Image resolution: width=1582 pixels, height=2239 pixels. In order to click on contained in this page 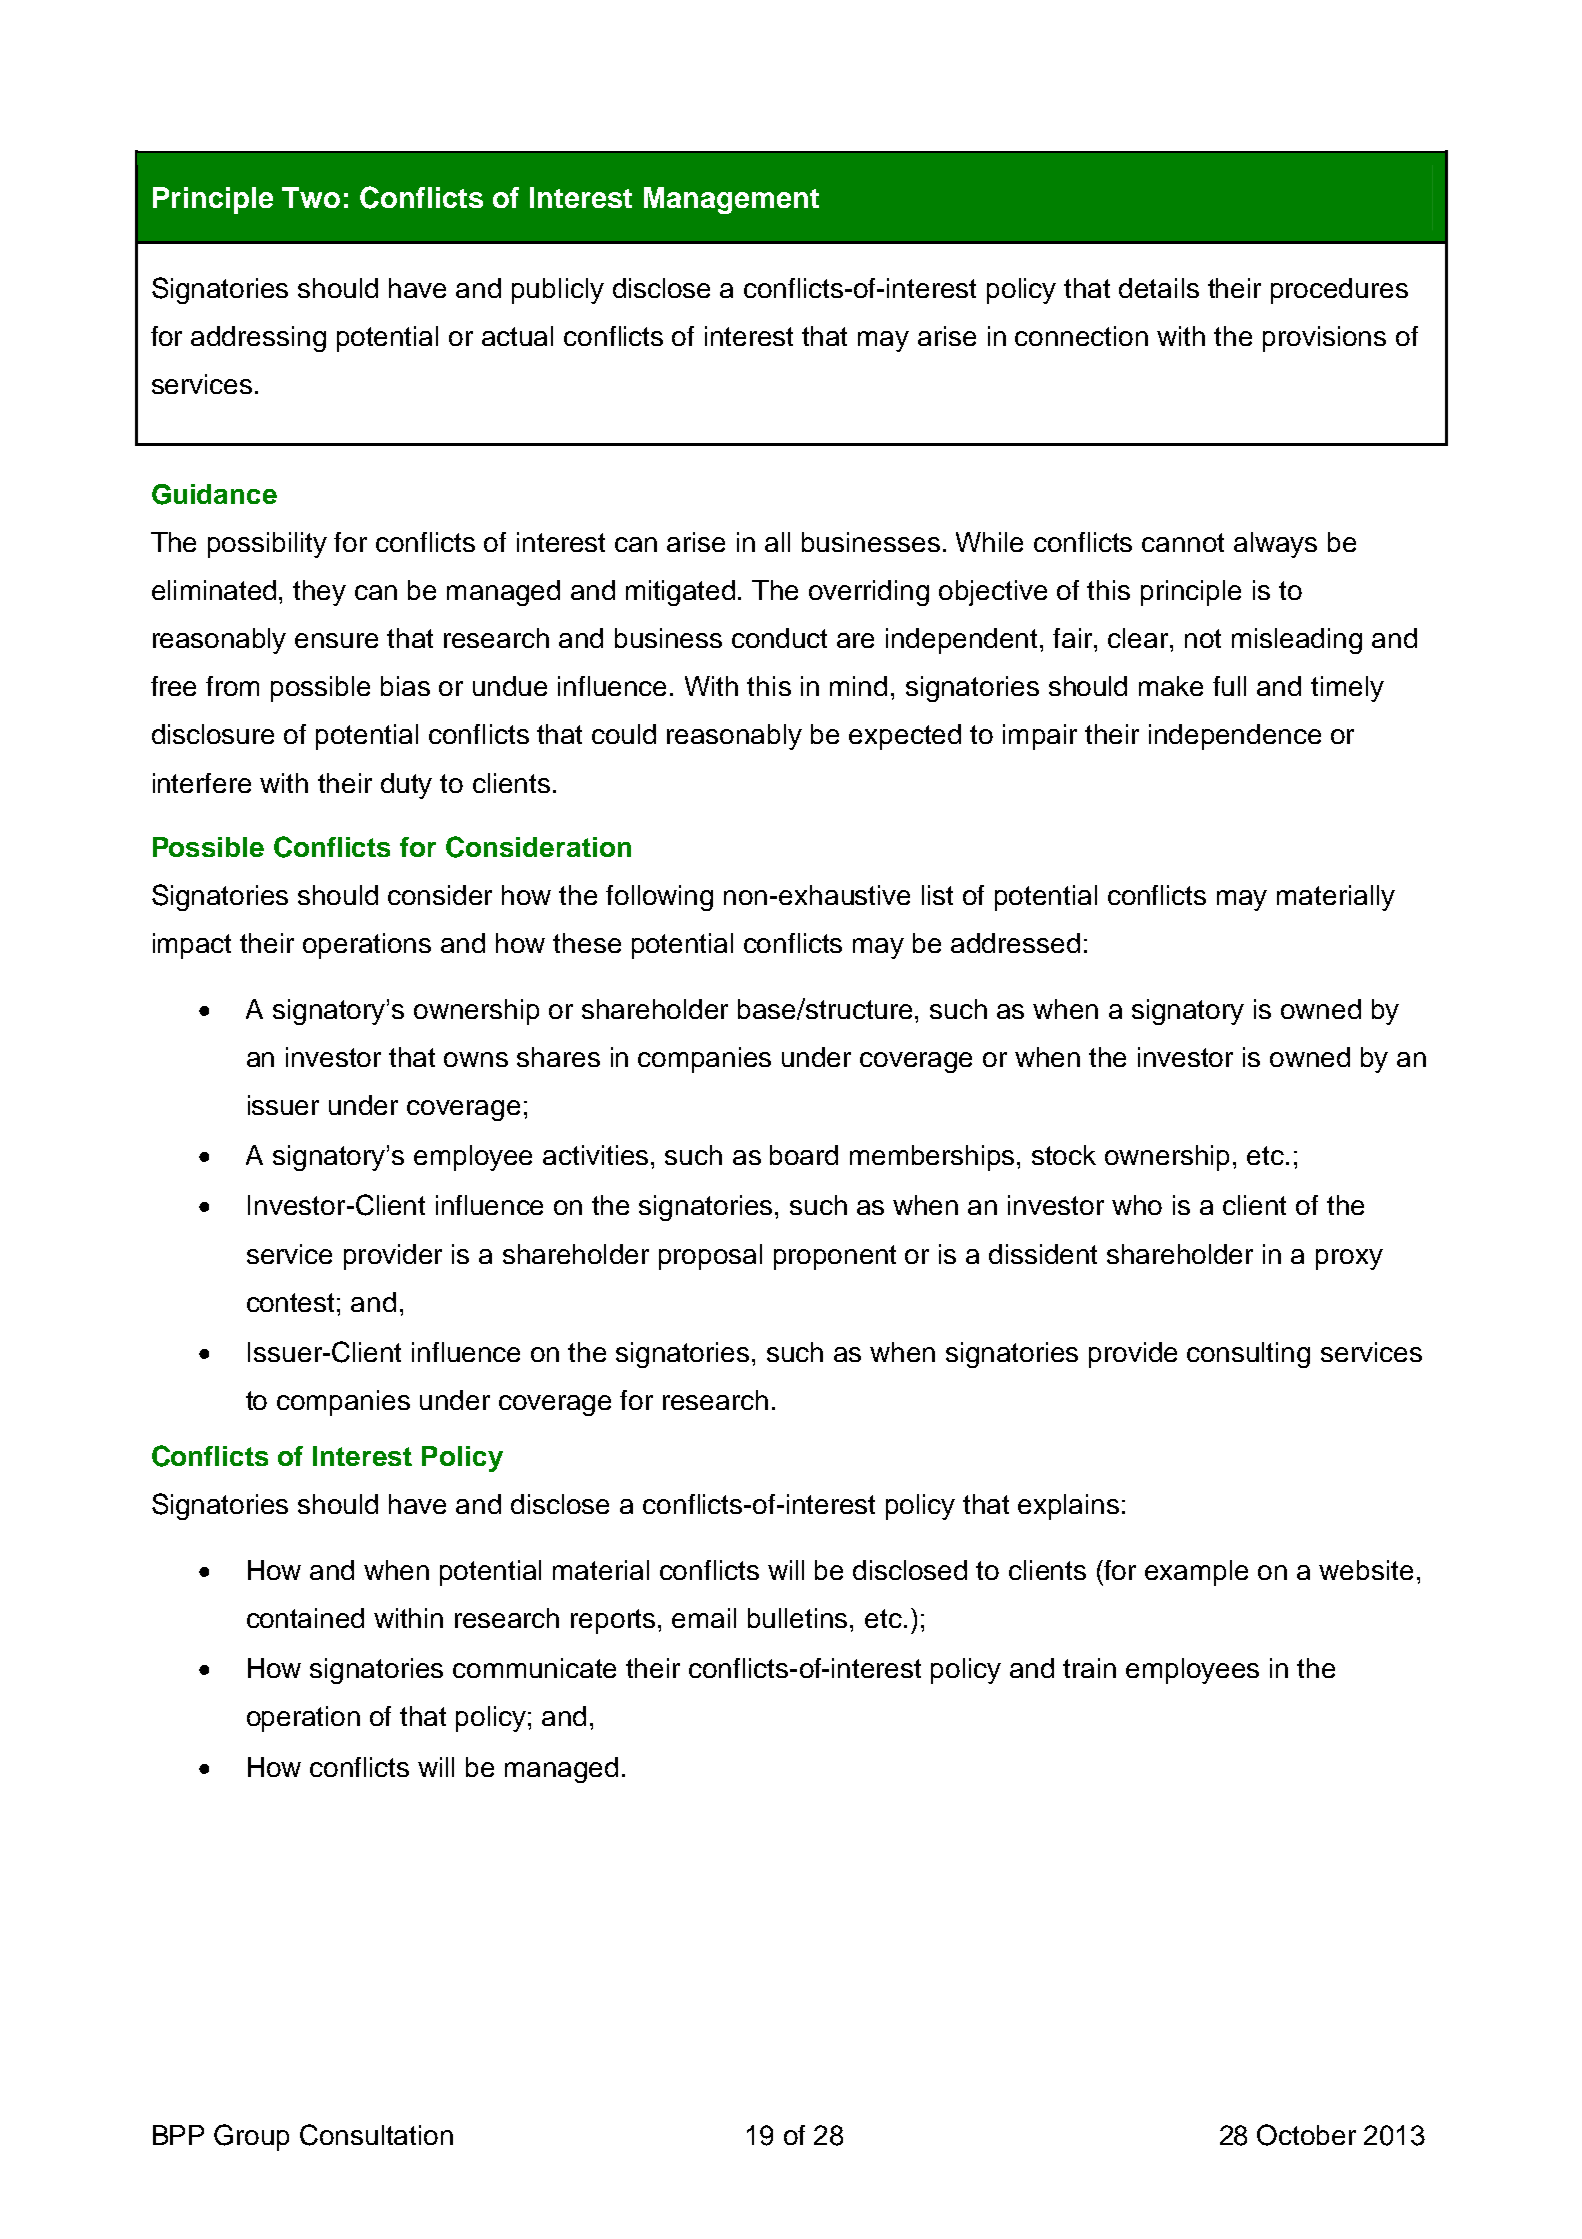, I will do `click(305, 1618)`.
